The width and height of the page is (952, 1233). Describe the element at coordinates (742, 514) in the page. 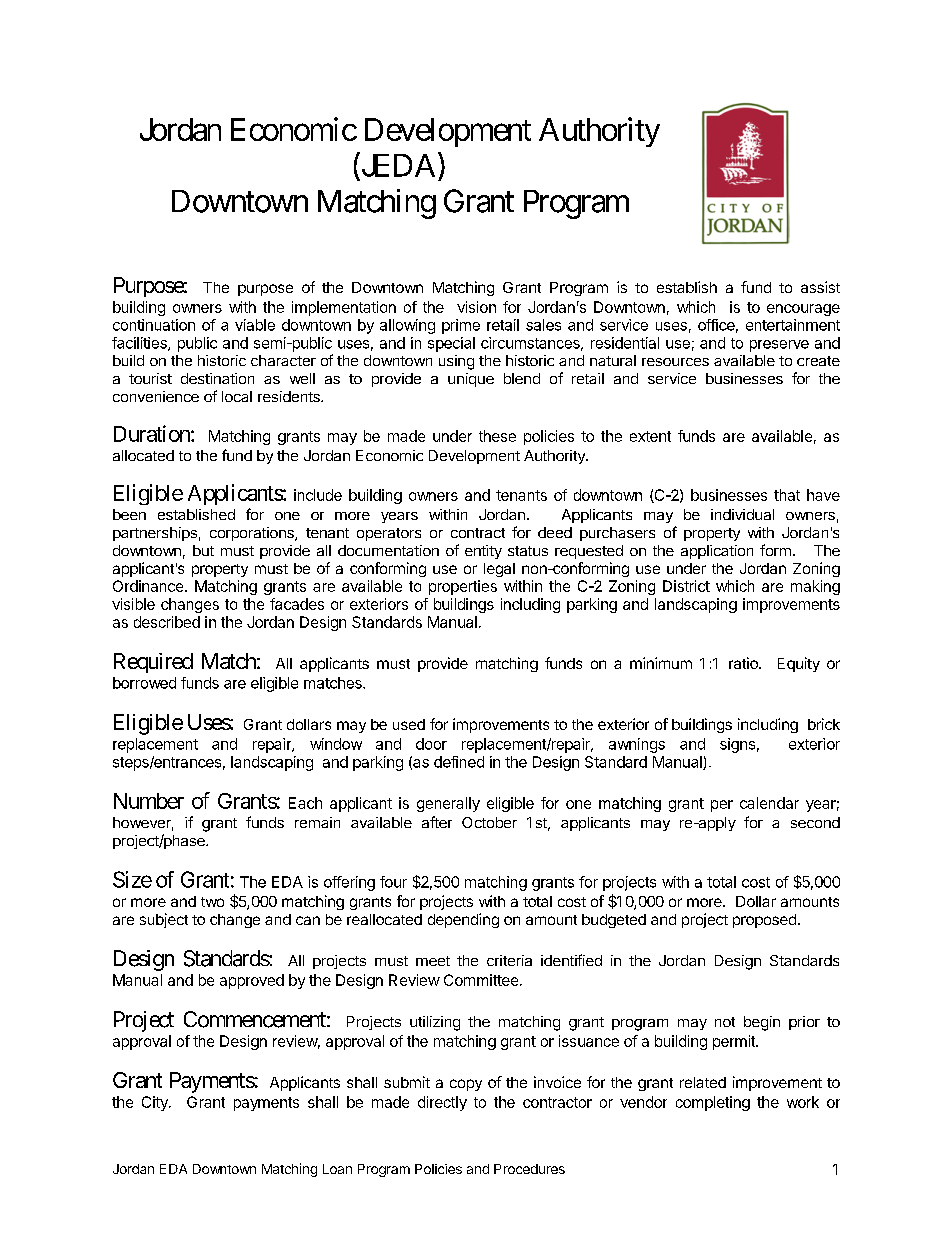

I see `individual` at that location.
